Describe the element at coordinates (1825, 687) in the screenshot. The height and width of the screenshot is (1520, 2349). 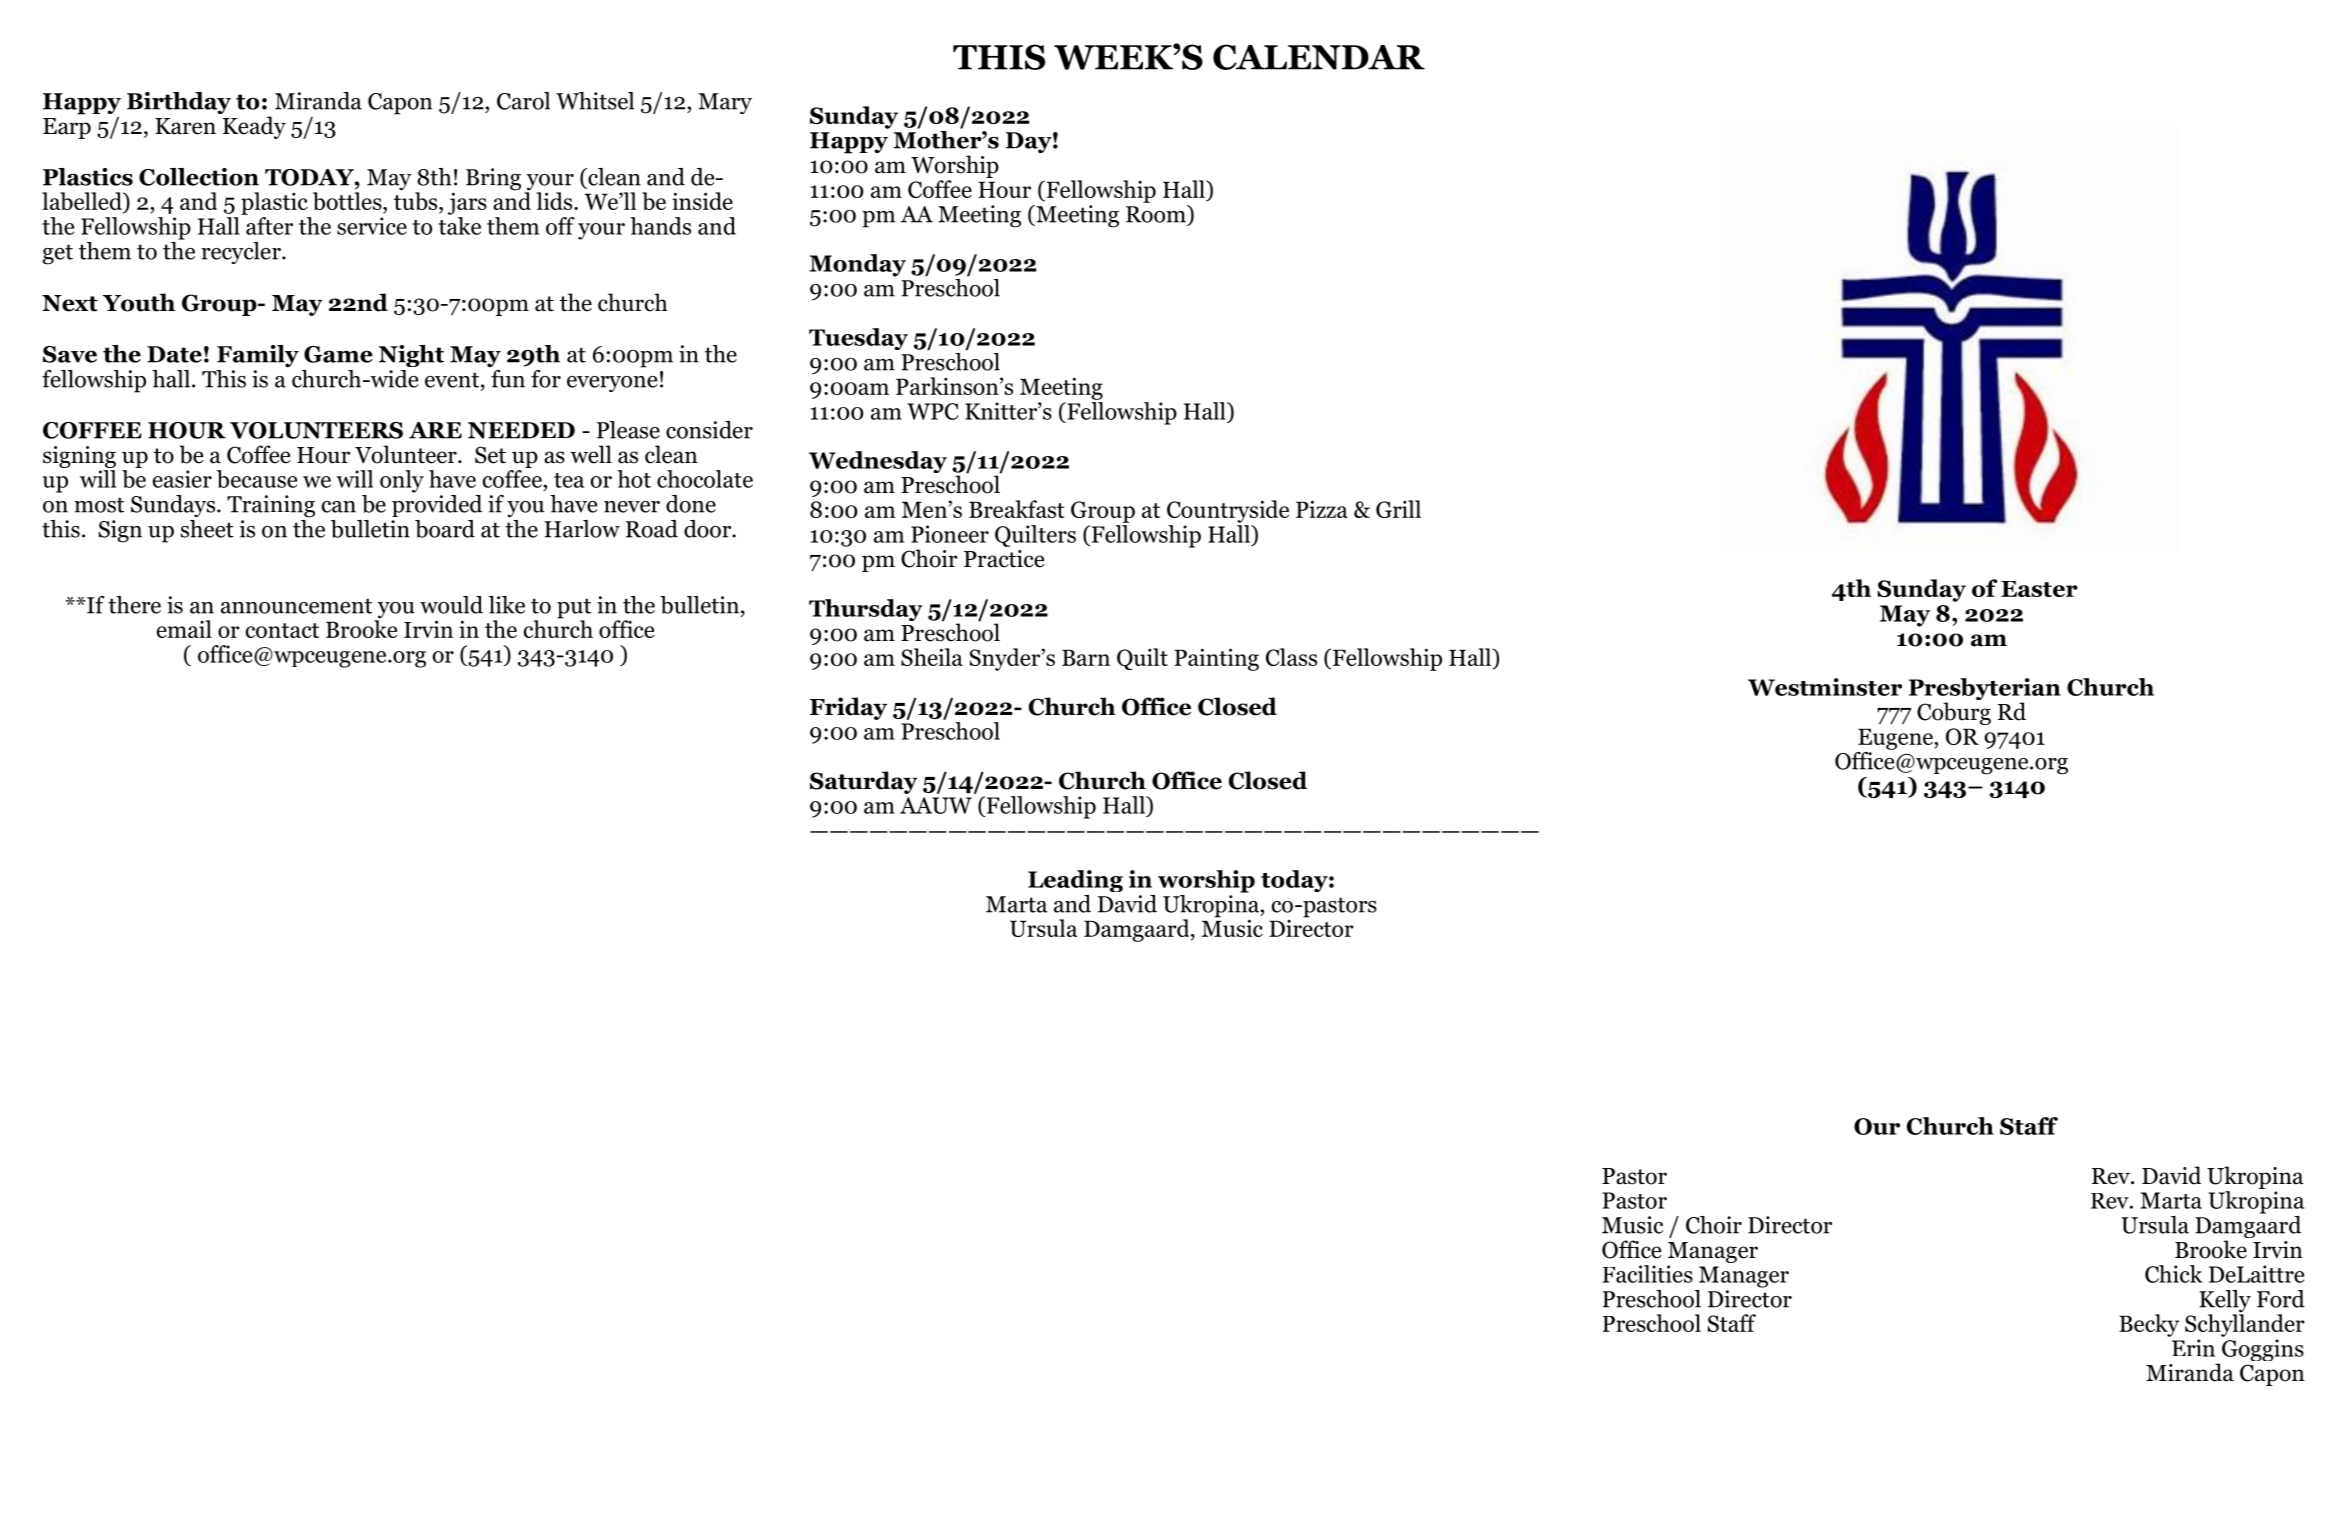
I see `Westminster` at that location.
